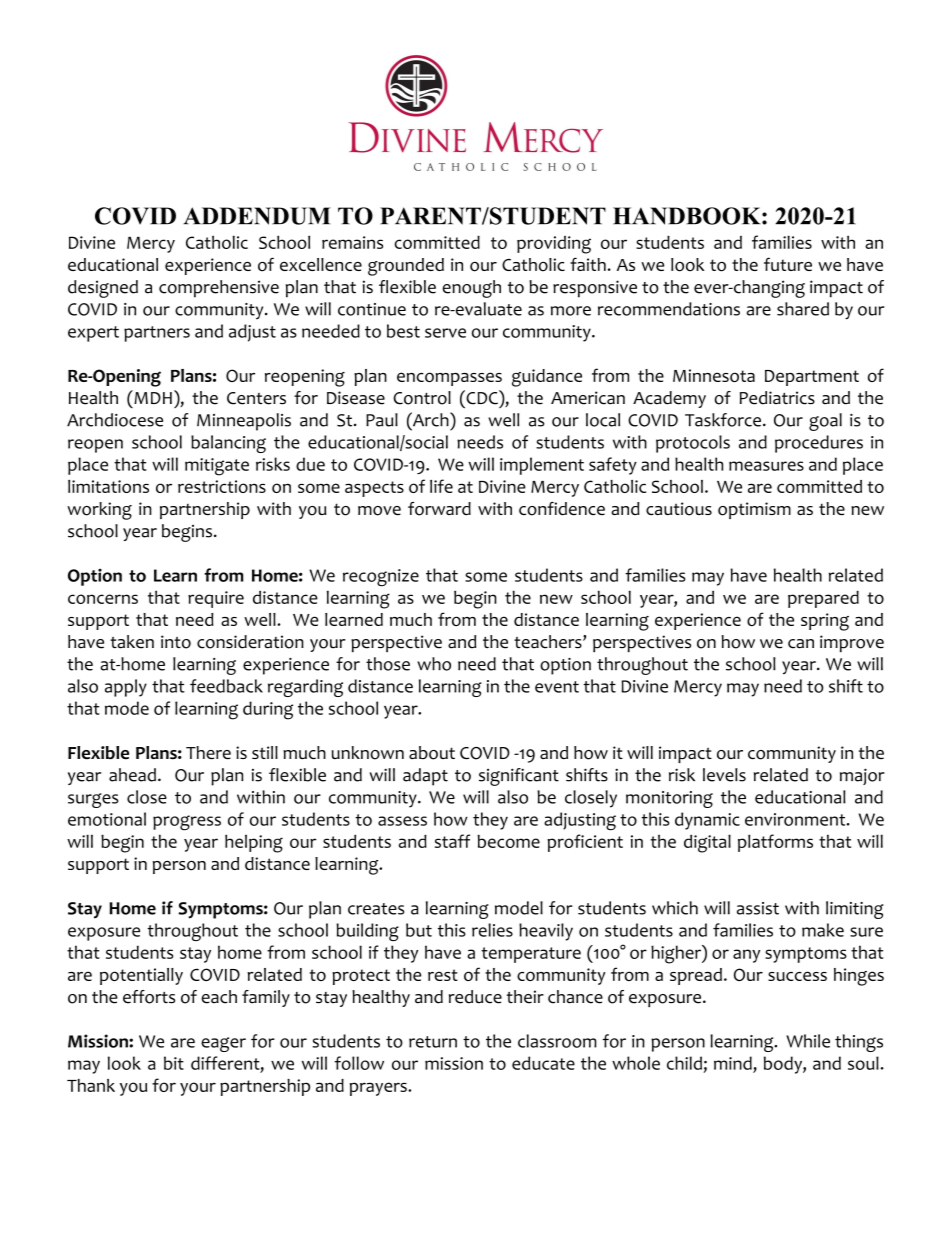  What do you see at coordinates (257, 216) in the document?
I see `ADDENDUM` at bounding box center [257, 216].
